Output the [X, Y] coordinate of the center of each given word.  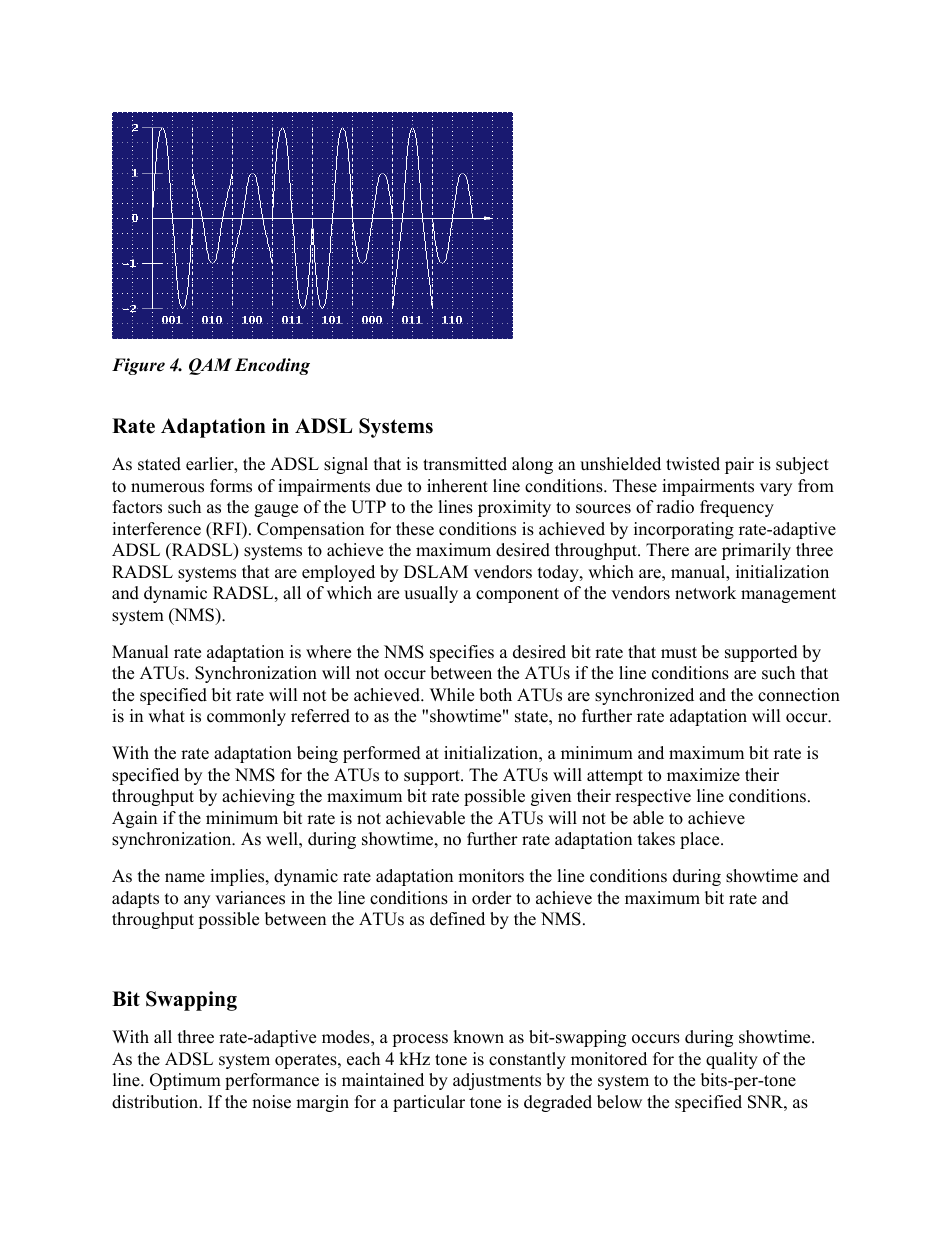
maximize [703, 775]
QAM [210, 366]
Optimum [185, 1081]
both [495, 695]
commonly [246, 717]
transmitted [465, 464]
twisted [693, 464]
